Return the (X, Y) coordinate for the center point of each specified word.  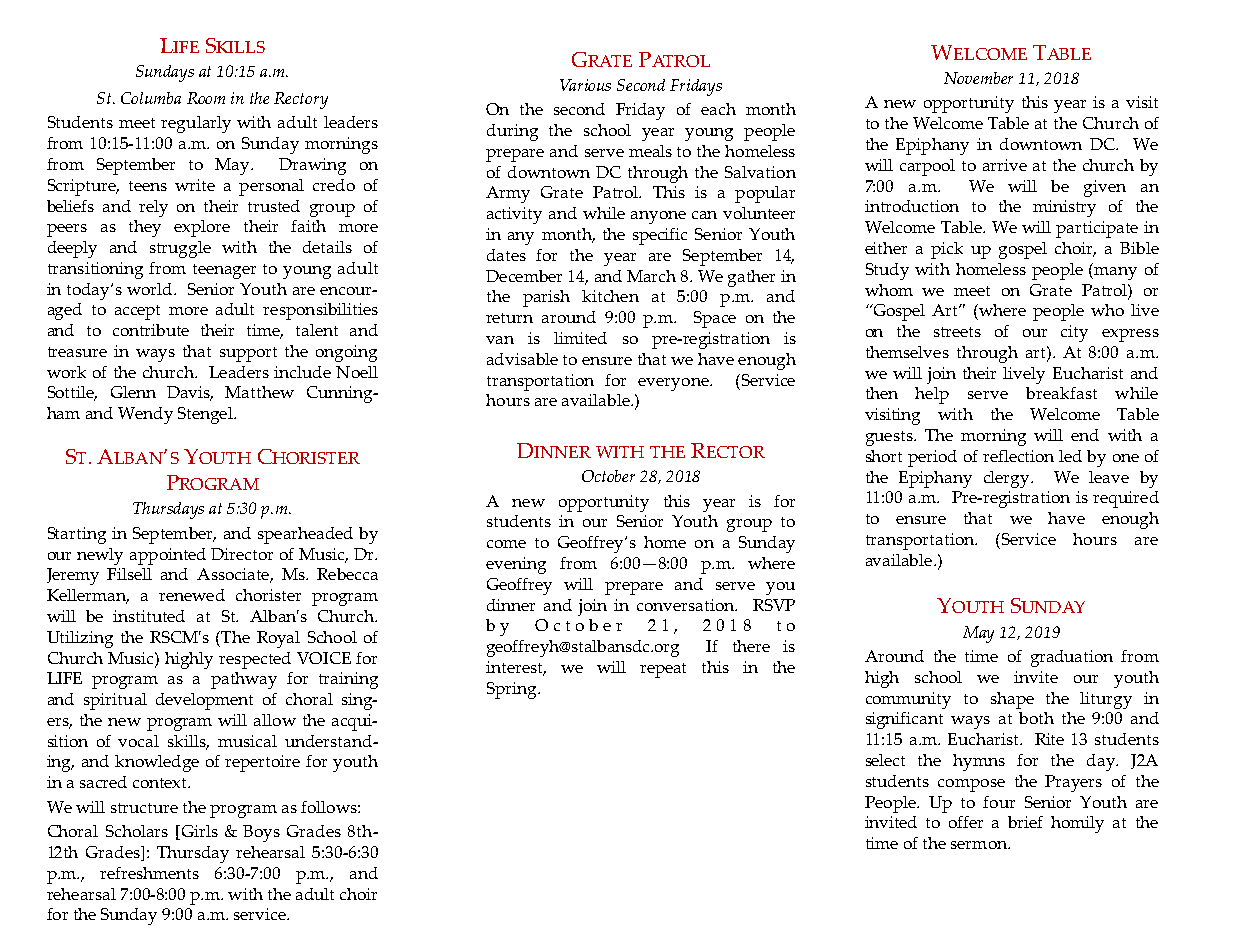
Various (585, 85)
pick (947, 250)
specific (660, 236)
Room (206, 98)
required (1126, 499)
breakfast (1061, 393)
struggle (180, 249)
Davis (190, 393)
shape (1012, 700)
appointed (168, 556)
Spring (513, 690)
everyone (674, 384)
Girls (198, 832)
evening (516, 565)
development (204, 701)
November (978, 78)
